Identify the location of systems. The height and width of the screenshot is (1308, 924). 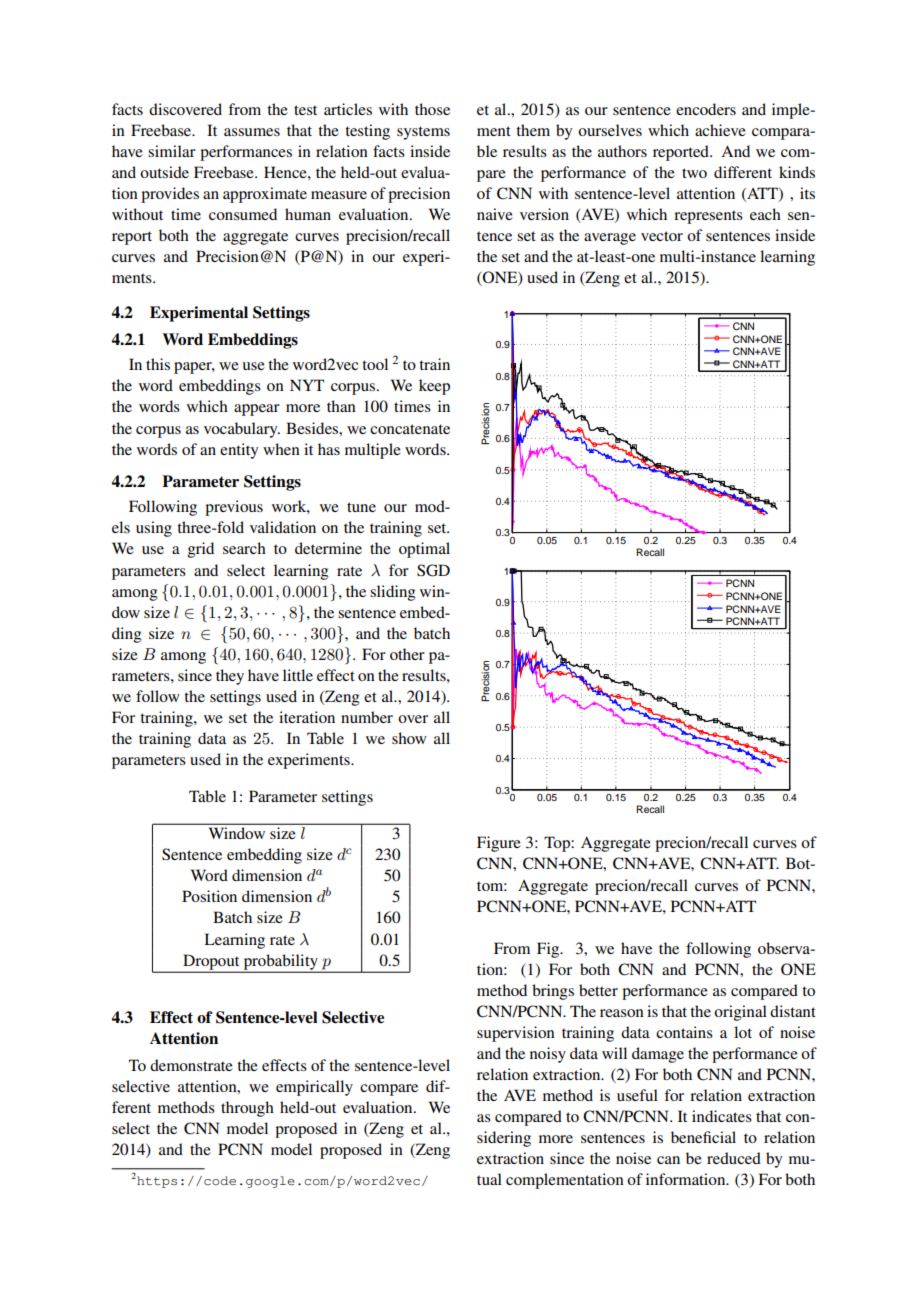
(423, 133).
